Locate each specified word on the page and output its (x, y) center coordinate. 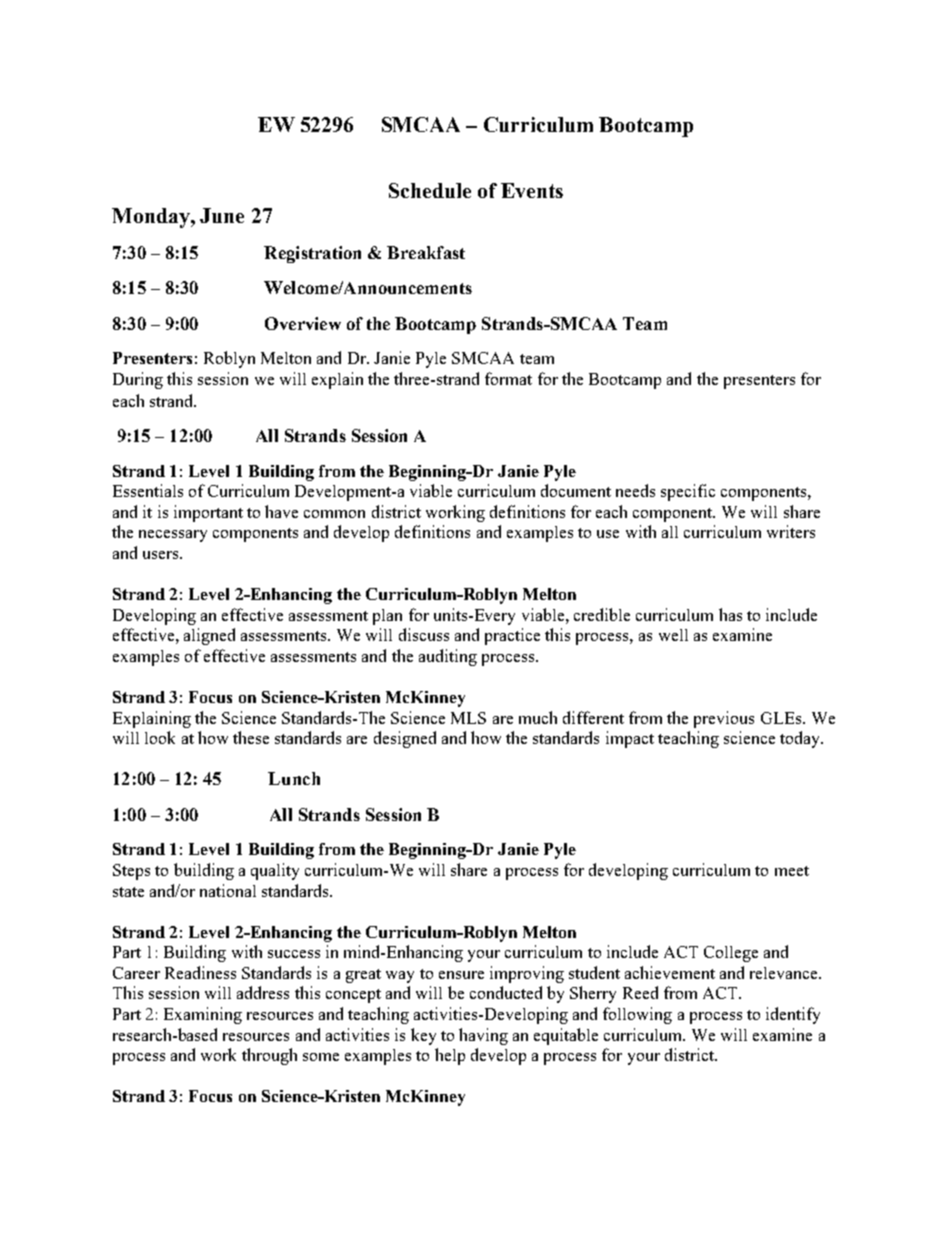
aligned (209, 636)
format (508, 378)
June (222, 215)
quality (275, 871)
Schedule (430, 190)
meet (792, 871)
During (138, 380)
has (730, 614)
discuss (424, 634)
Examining (203, 1015)
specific (688, 492)
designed (405, 739)
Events (532, 190)
